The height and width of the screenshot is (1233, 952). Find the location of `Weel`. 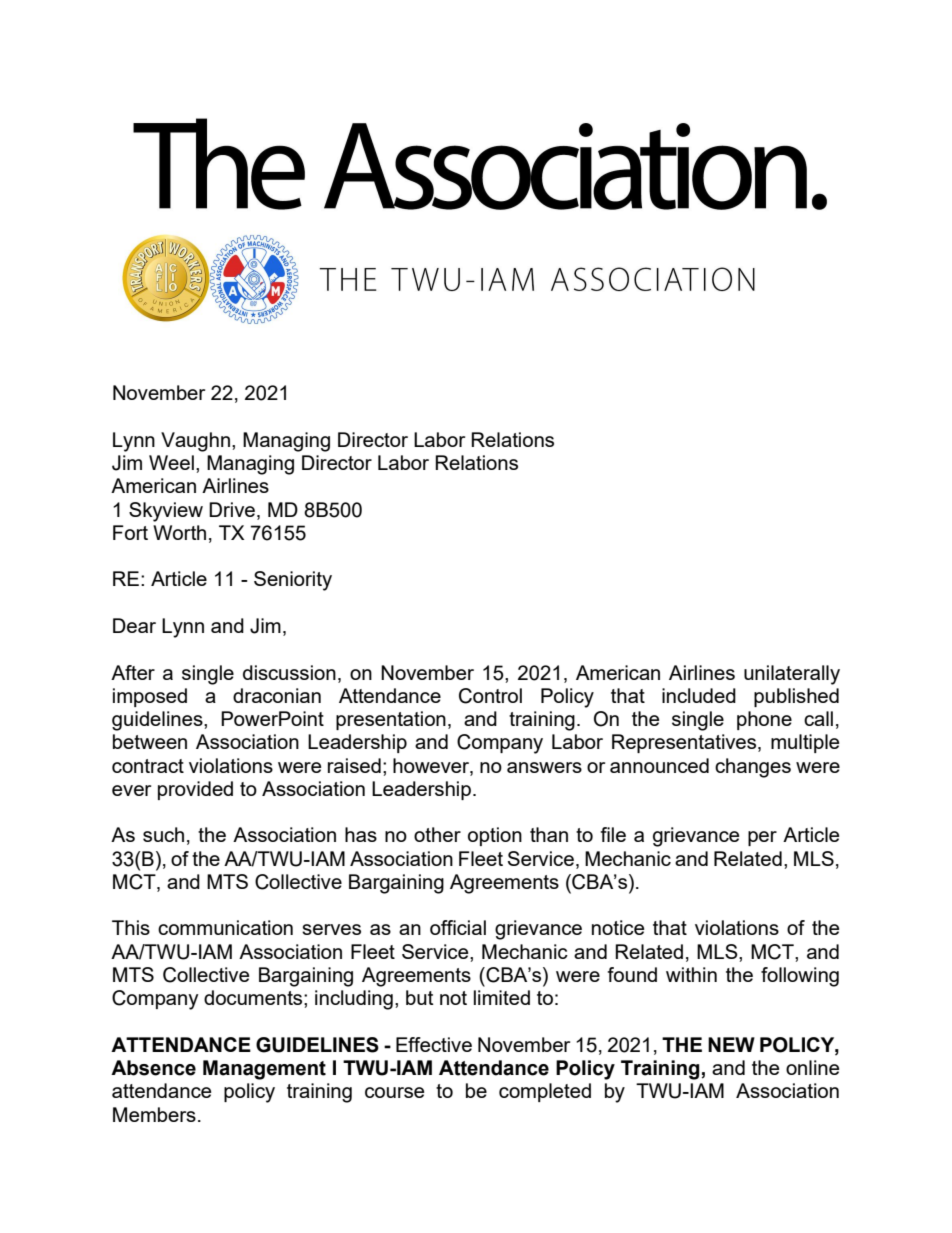

Weel is located at coordinates (171, 462).
